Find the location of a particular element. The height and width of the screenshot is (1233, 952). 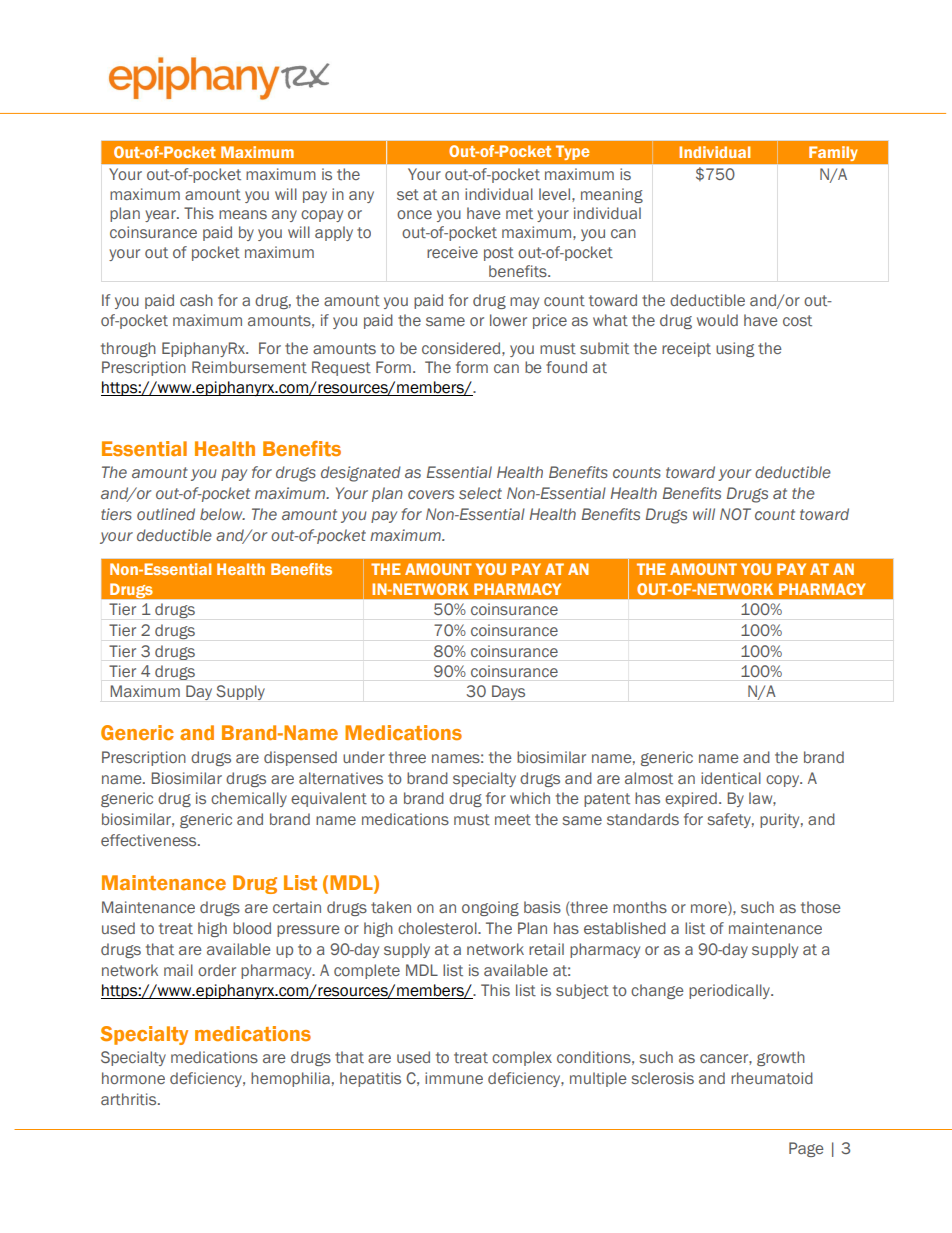

using is located at coordinates (735, 349).
